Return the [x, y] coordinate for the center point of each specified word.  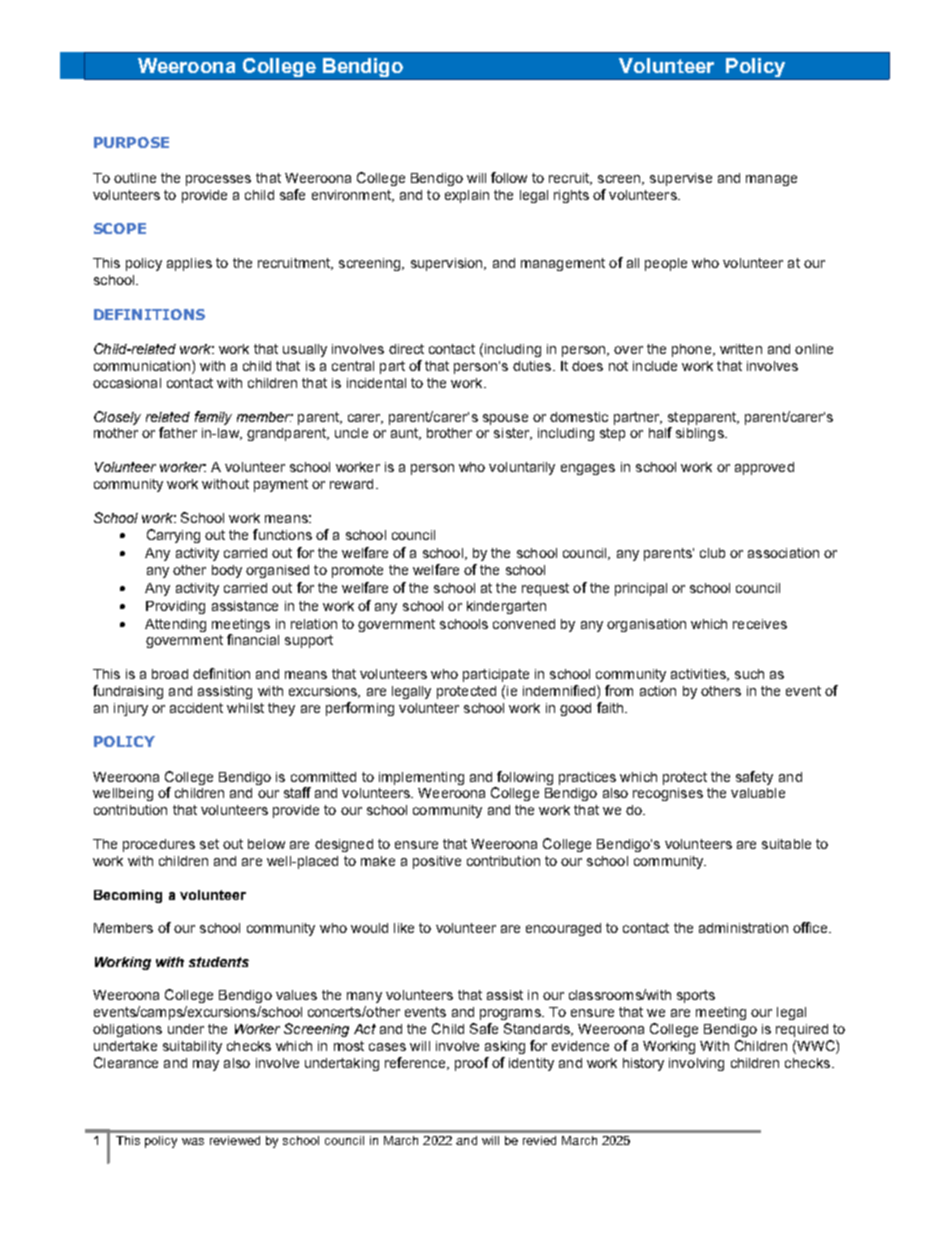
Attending [175, 625]
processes [218, 180]
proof [472, 1064]
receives [760, 624]
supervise [681, 179]
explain [467, 196]
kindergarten [506, 607]
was [193, 1141]
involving [696, 1064]
